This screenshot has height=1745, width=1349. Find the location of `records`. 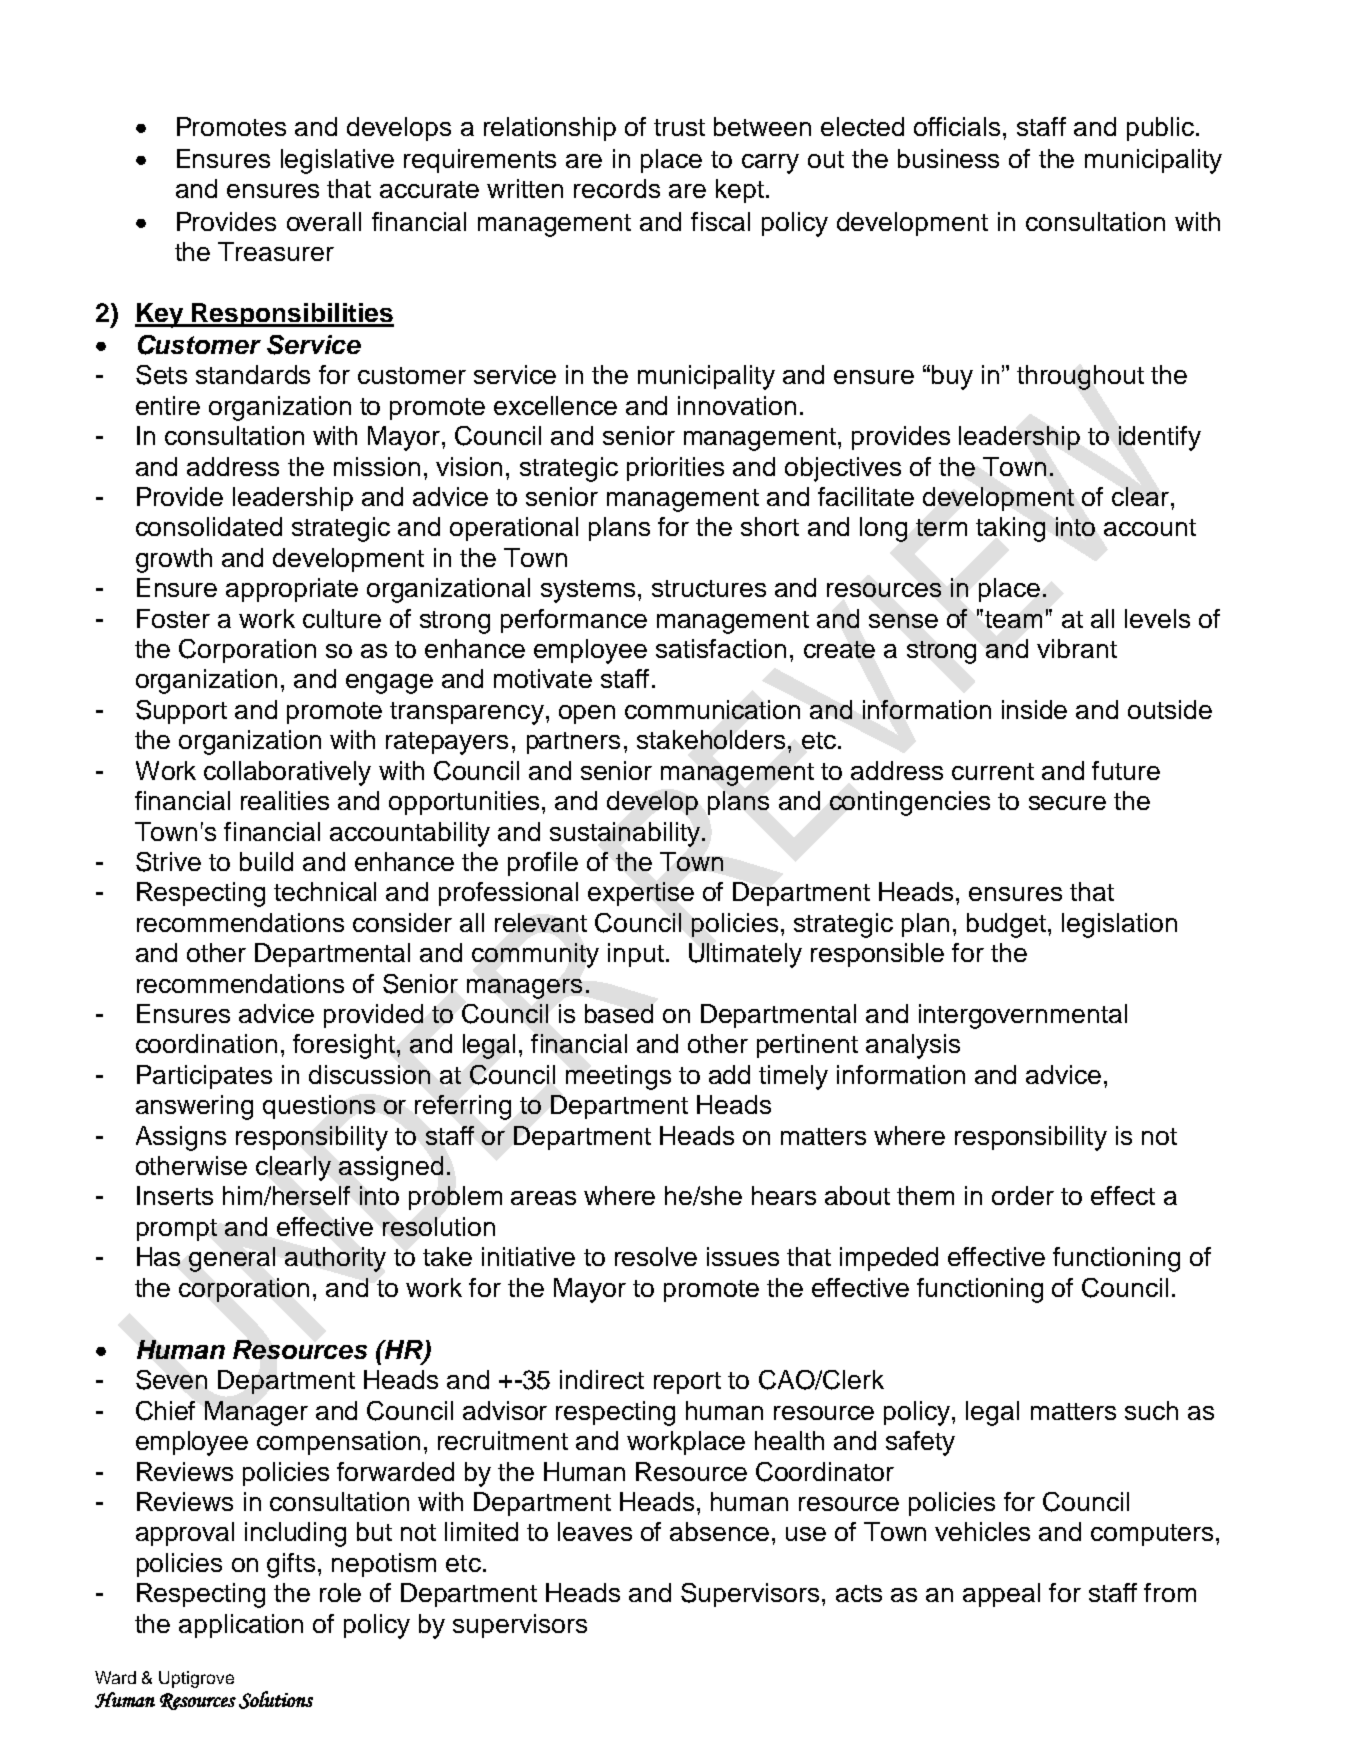

records is located at coordinates (617, 188).
